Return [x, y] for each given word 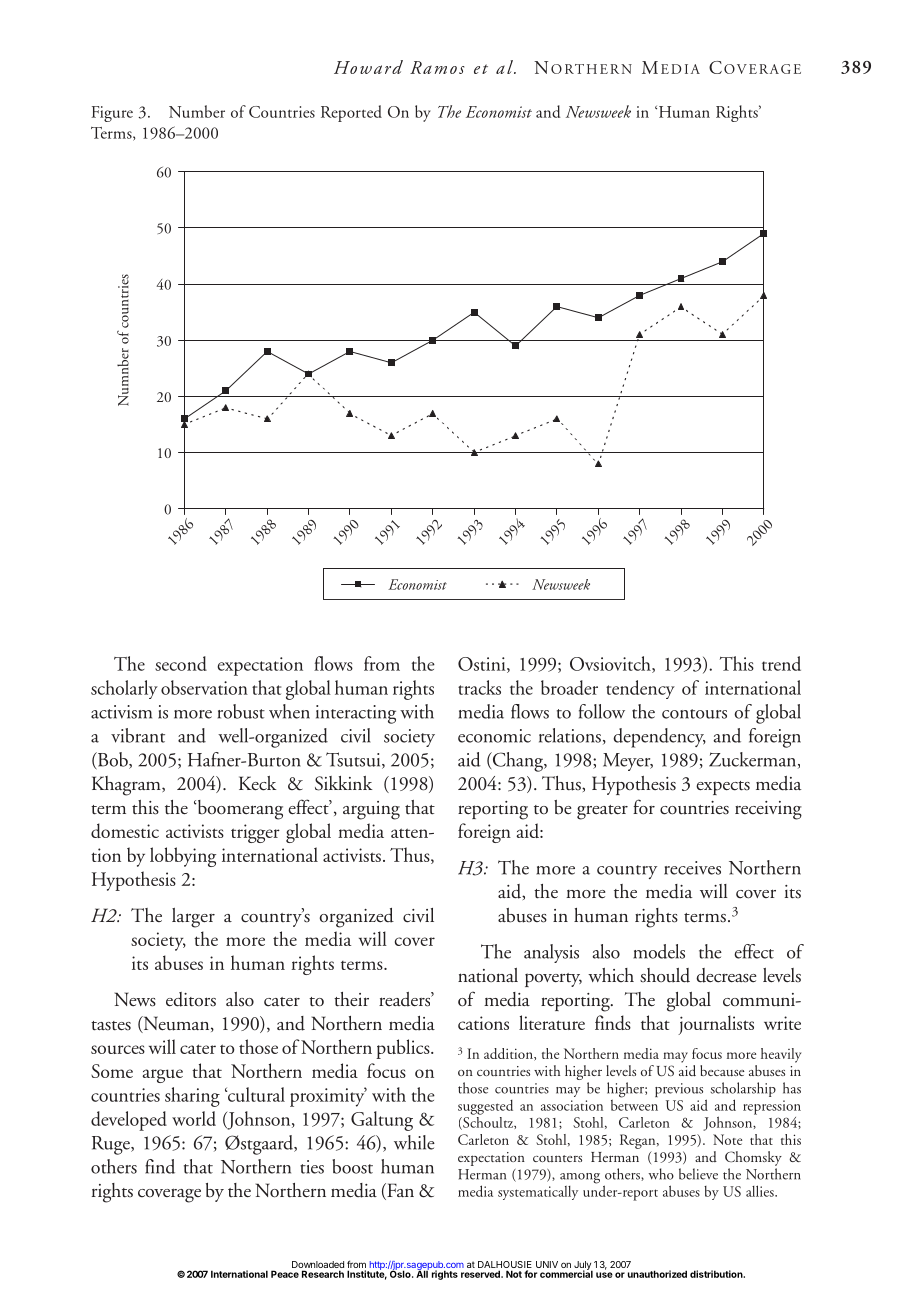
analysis [551, 953]
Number [197, 111]
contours [694, 714]
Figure [112, 114]
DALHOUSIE [505, 1266]
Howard [368, 67]
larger [193, 918]
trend [781, 663]
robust [241, 711]
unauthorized [657, 1274]
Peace [285, 1274]
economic [494, 736]
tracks [479, 687]
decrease [726, 975]
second [181, 663]
